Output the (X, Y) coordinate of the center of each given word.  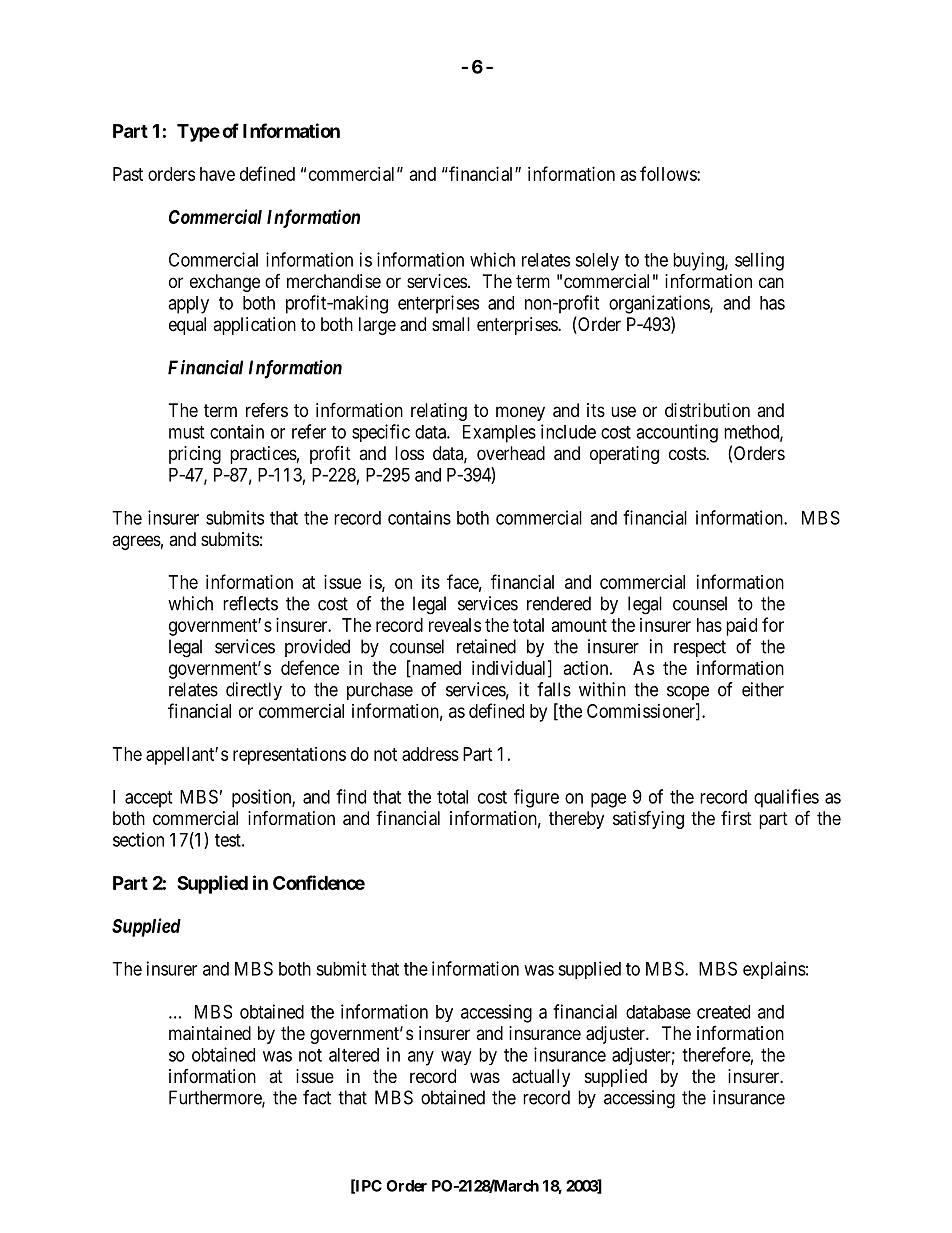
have (217, 174)
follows (669, 173)
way (456, 1058)
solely (597, 262)
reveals (455, 625)
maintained (210, 1033)
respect (700, 648)
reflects (250, 603)
